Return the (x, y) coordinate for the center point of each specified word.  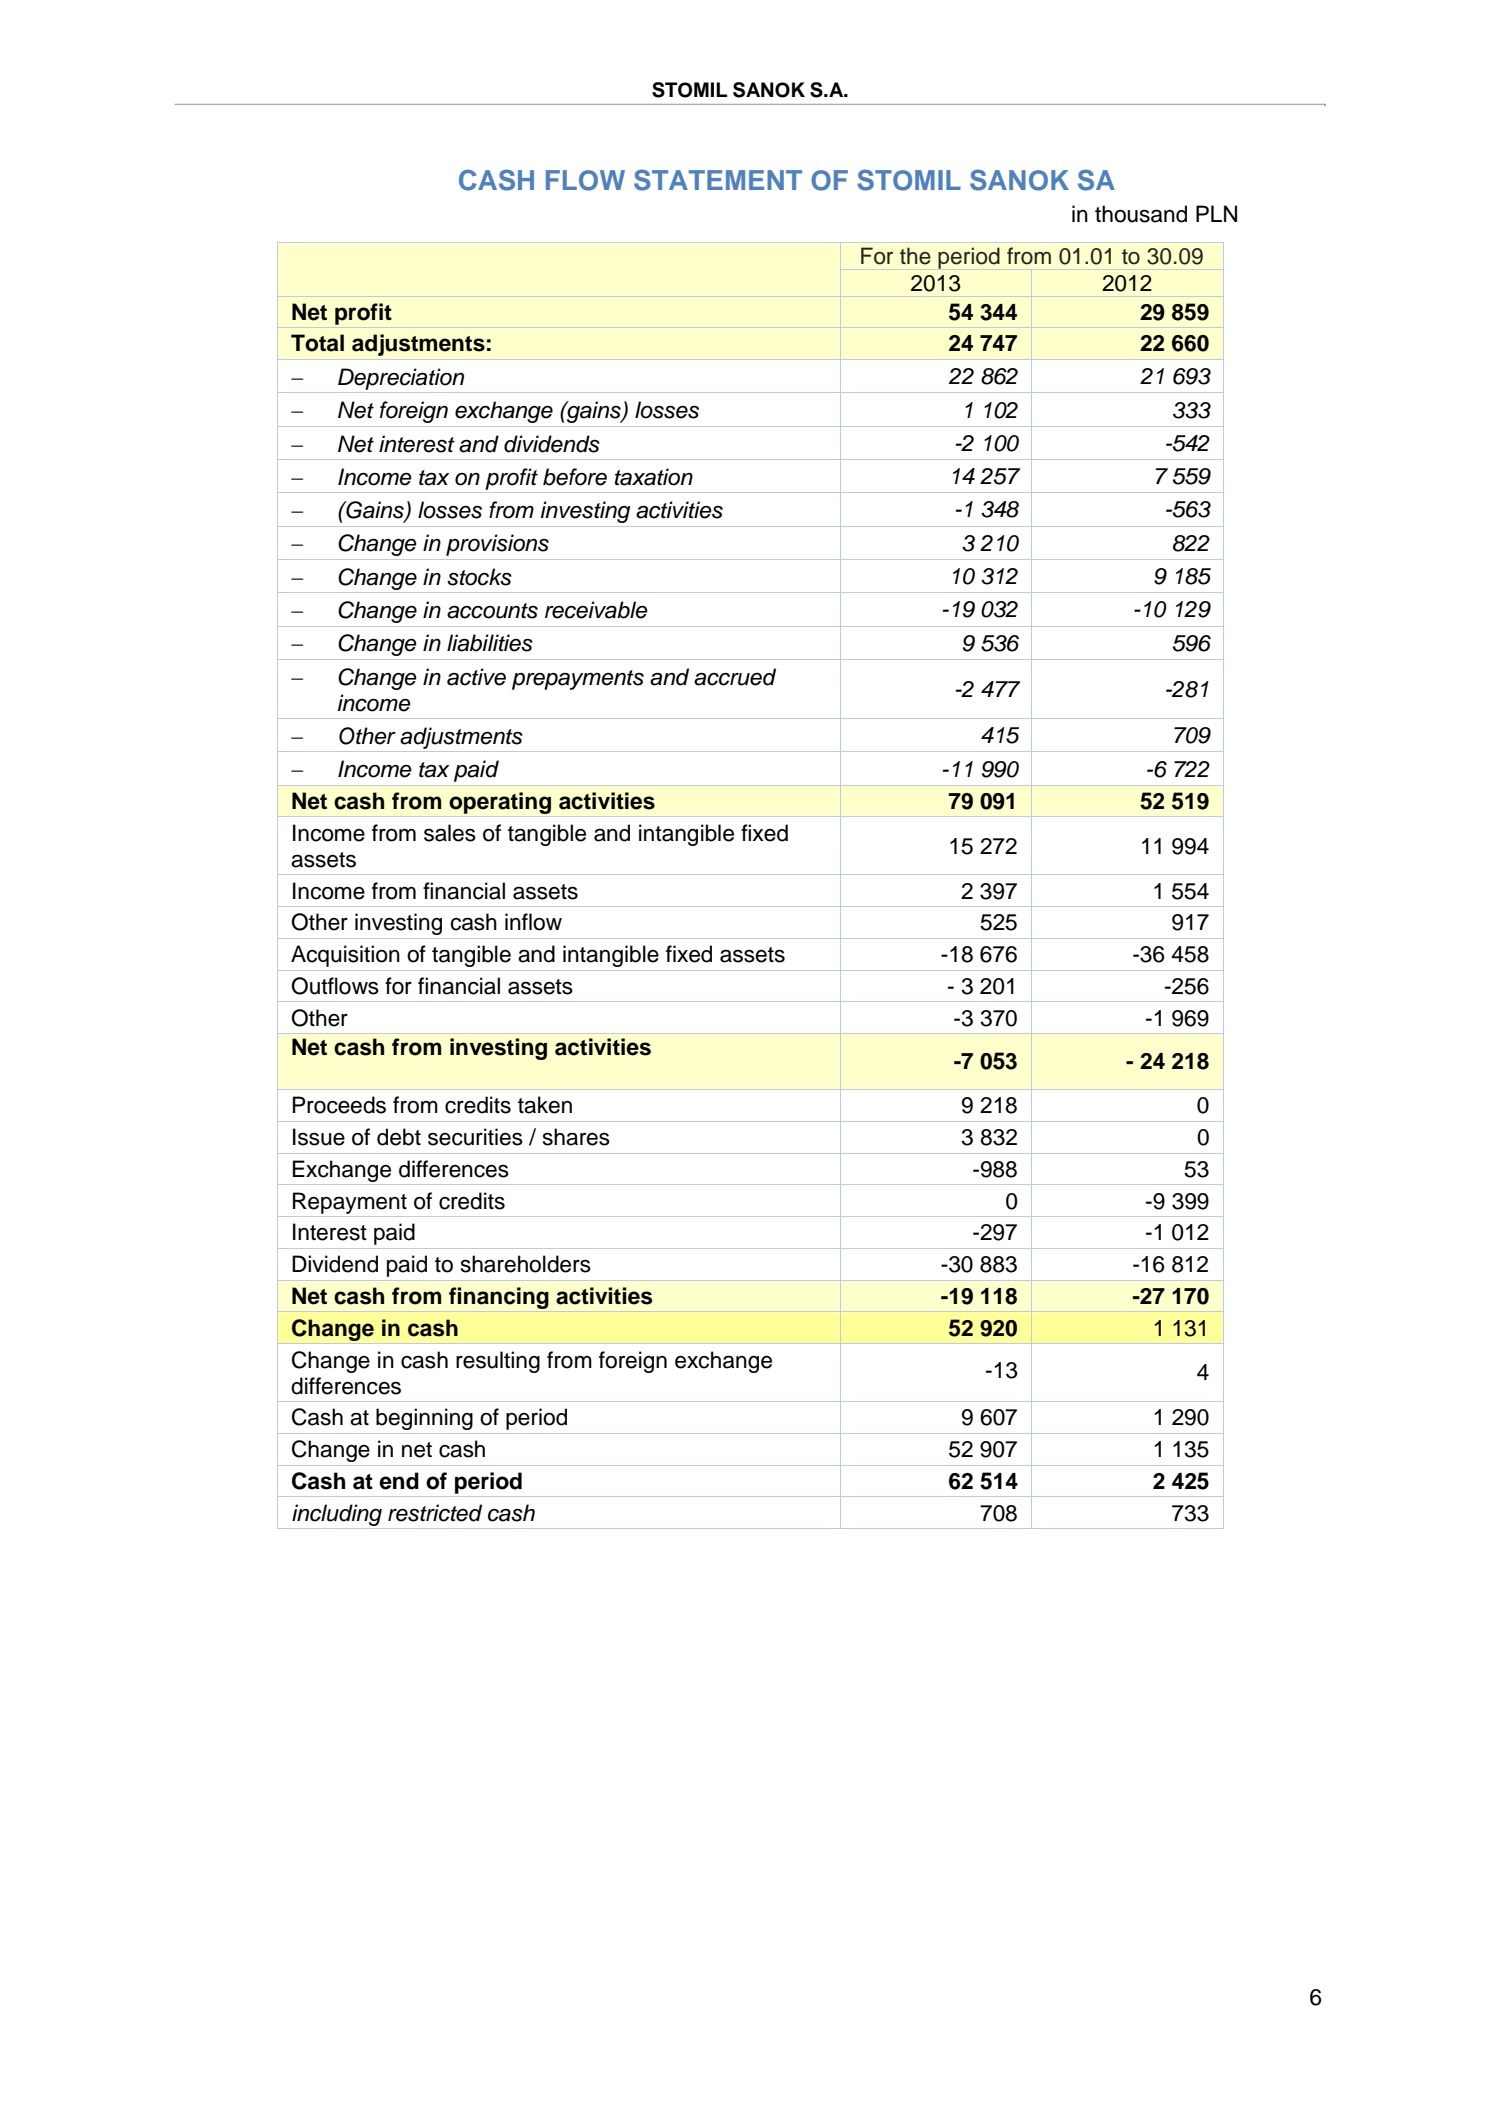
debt (399, 1137)
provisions (497, 545)
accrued (735, 677)
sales (450, 833)
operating (500, 803)
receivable (596, 610)
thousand (1141, 214)
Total (317, 343)
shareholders (526, 1264)
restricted (435, 1513)
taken (545, 1105)
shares (576, 1137)
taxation (654, 477)
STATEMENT (718, 180)
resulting (498, 1362)
